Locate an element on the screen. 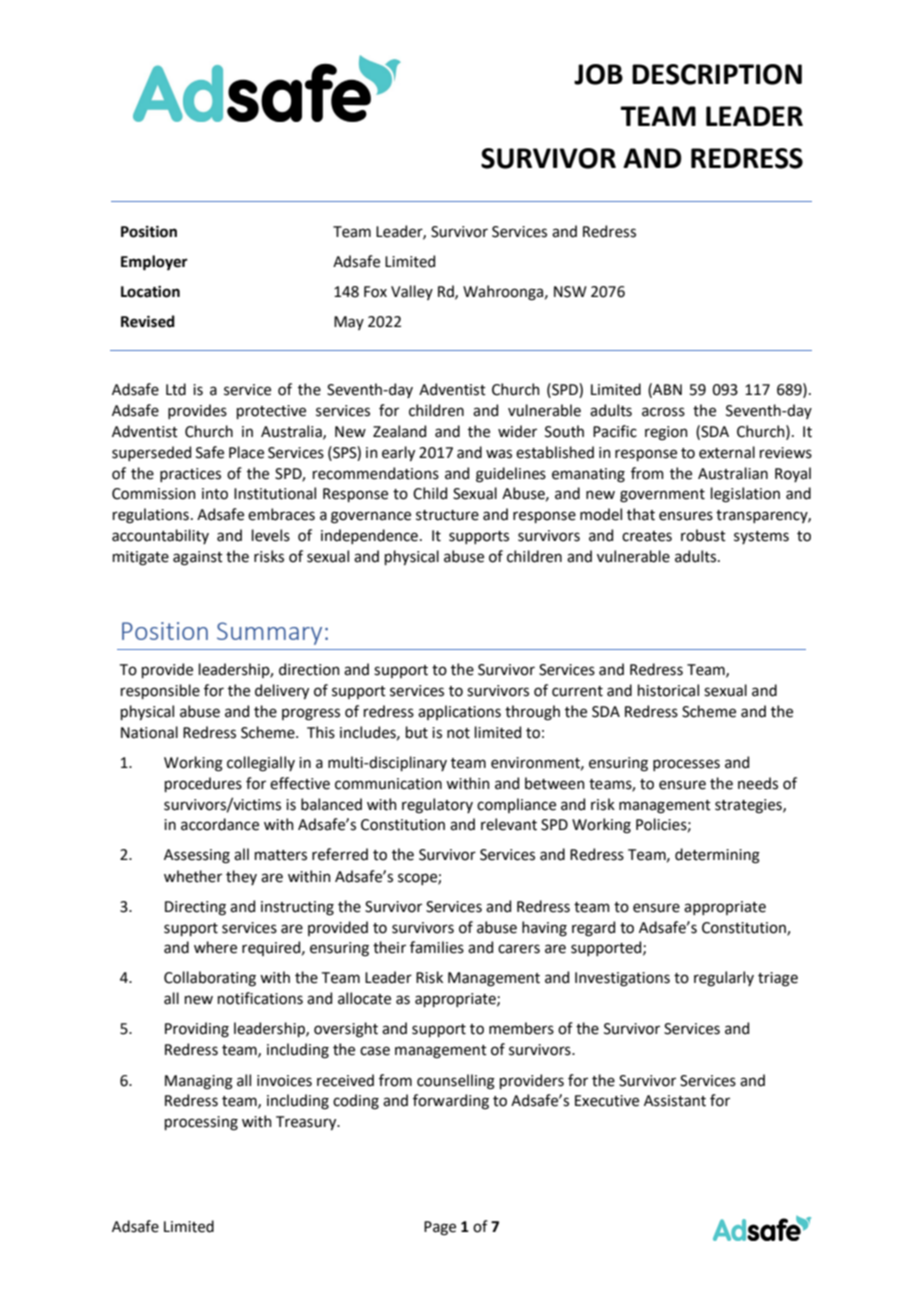  external is located at coordinates (727, 452).
